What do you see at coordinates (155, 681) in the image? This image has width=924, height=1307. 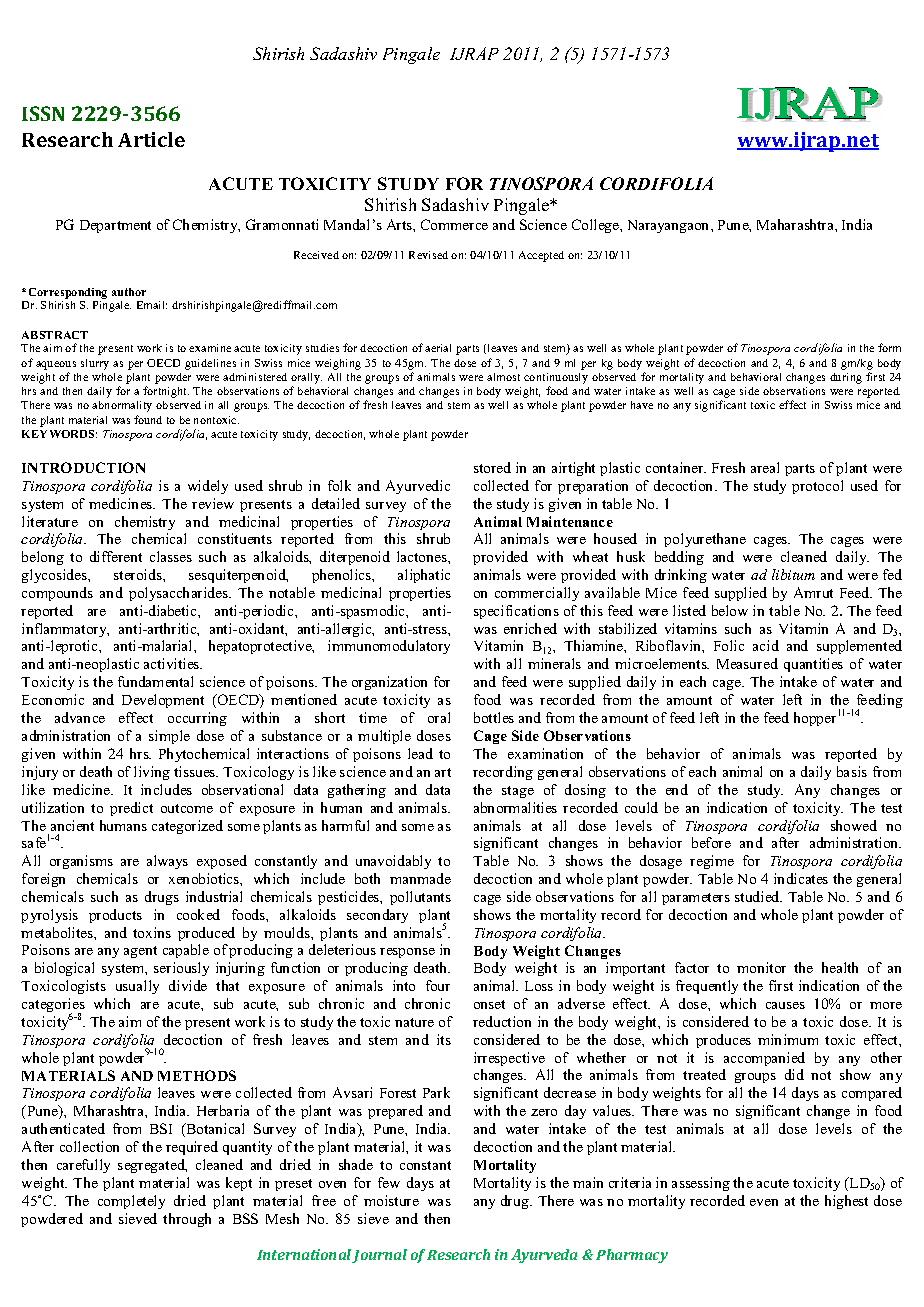 I see `fundamental` at bounding box center [155, 681].
